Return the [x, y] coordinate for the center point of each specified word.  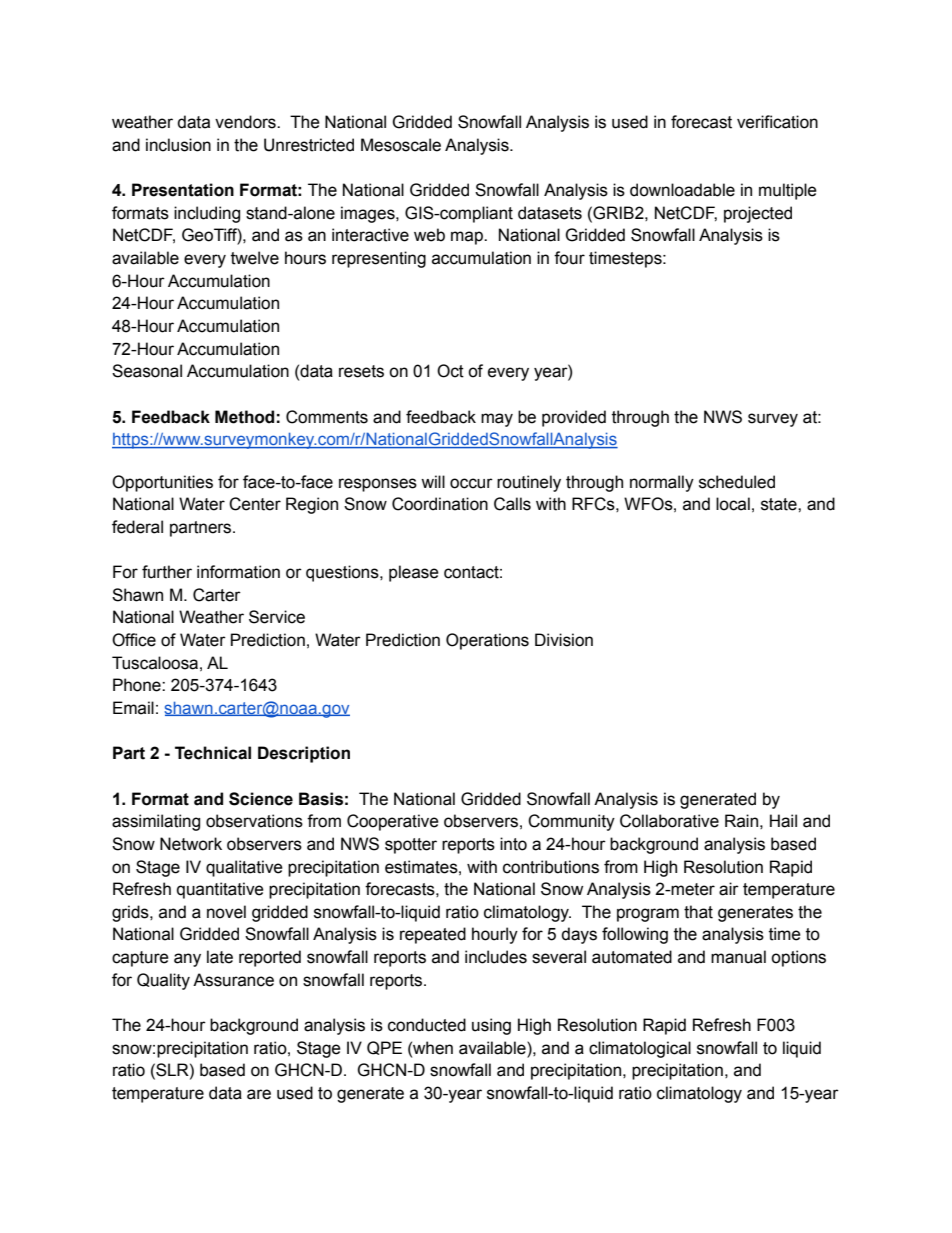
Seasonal [147, 371]
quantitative [220, 890]
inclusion [178, 145]
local [733, 504]
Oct [450, 371]
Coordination [440, 504]
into [513, 844]
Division [564, 640]
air [729, 889]
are [259, 1094]
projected [758, 214]
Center [255, 504]
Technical [213, 753]
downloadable [682, 190]
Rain [741, 821]
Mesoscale [401, 145]
